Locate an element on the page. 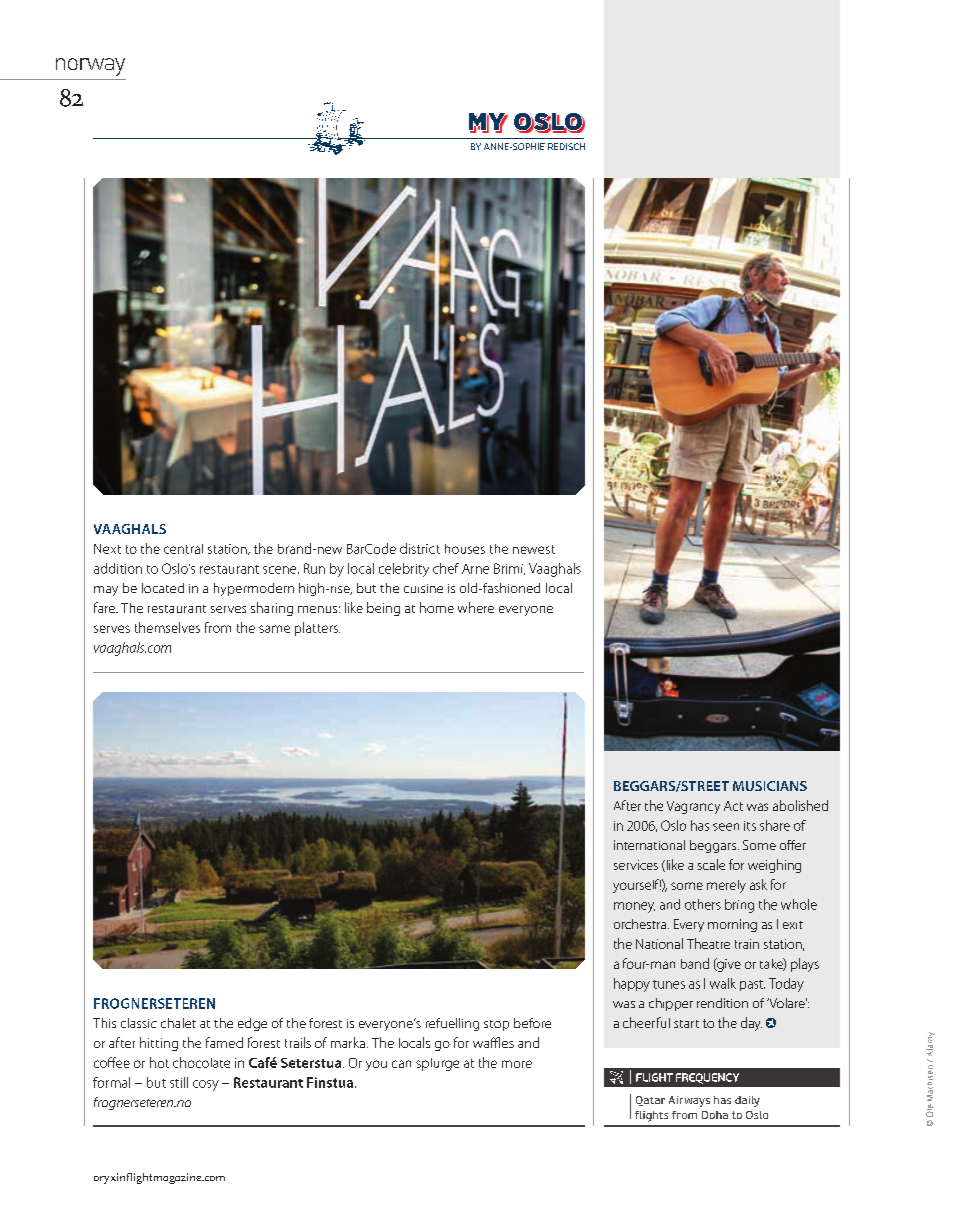 This document has width=980, height=1214. cuisine is located at coordinates (423, 588).
